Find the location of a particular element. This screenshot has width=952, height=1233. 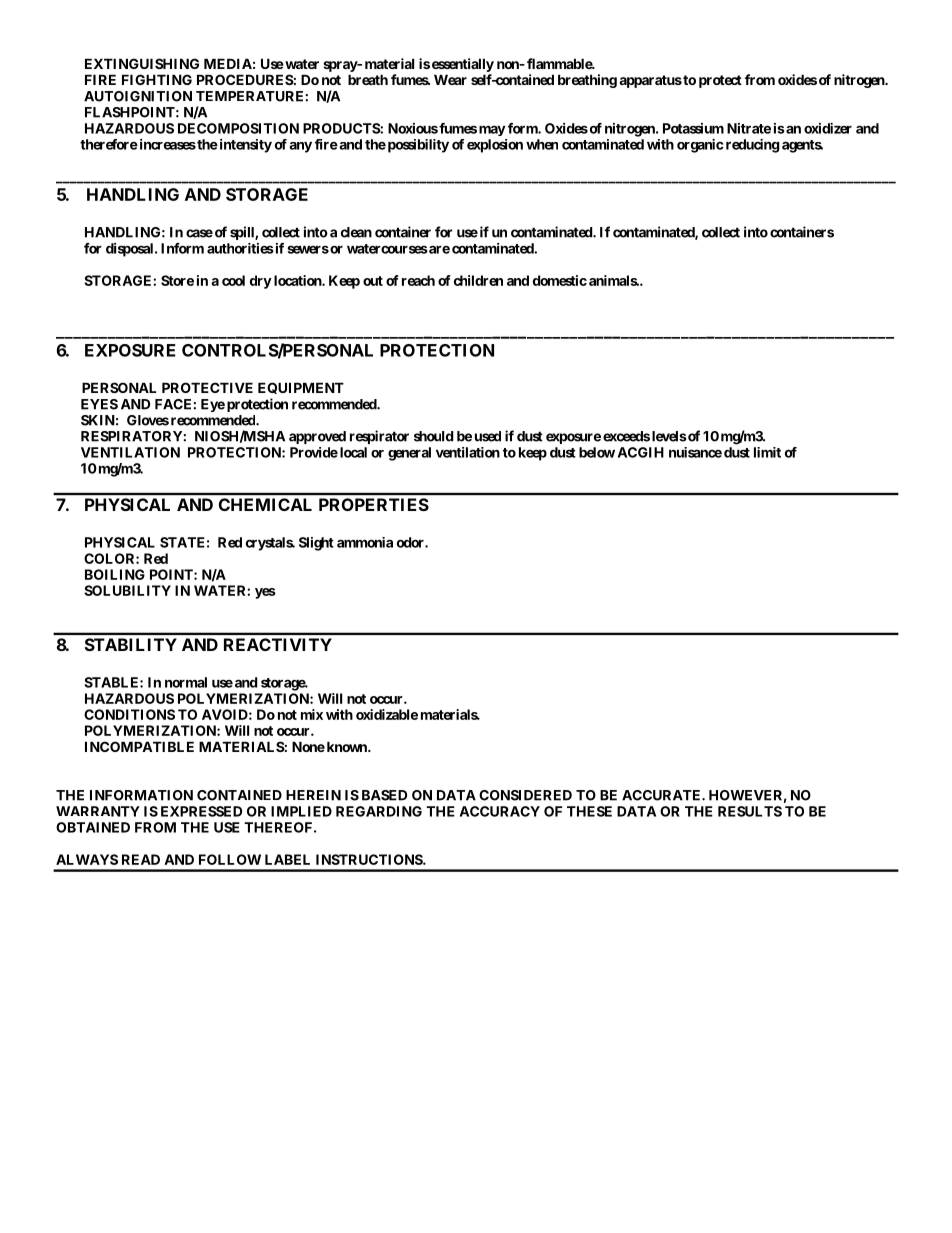

domestic is located at coordinates (560, 280).
